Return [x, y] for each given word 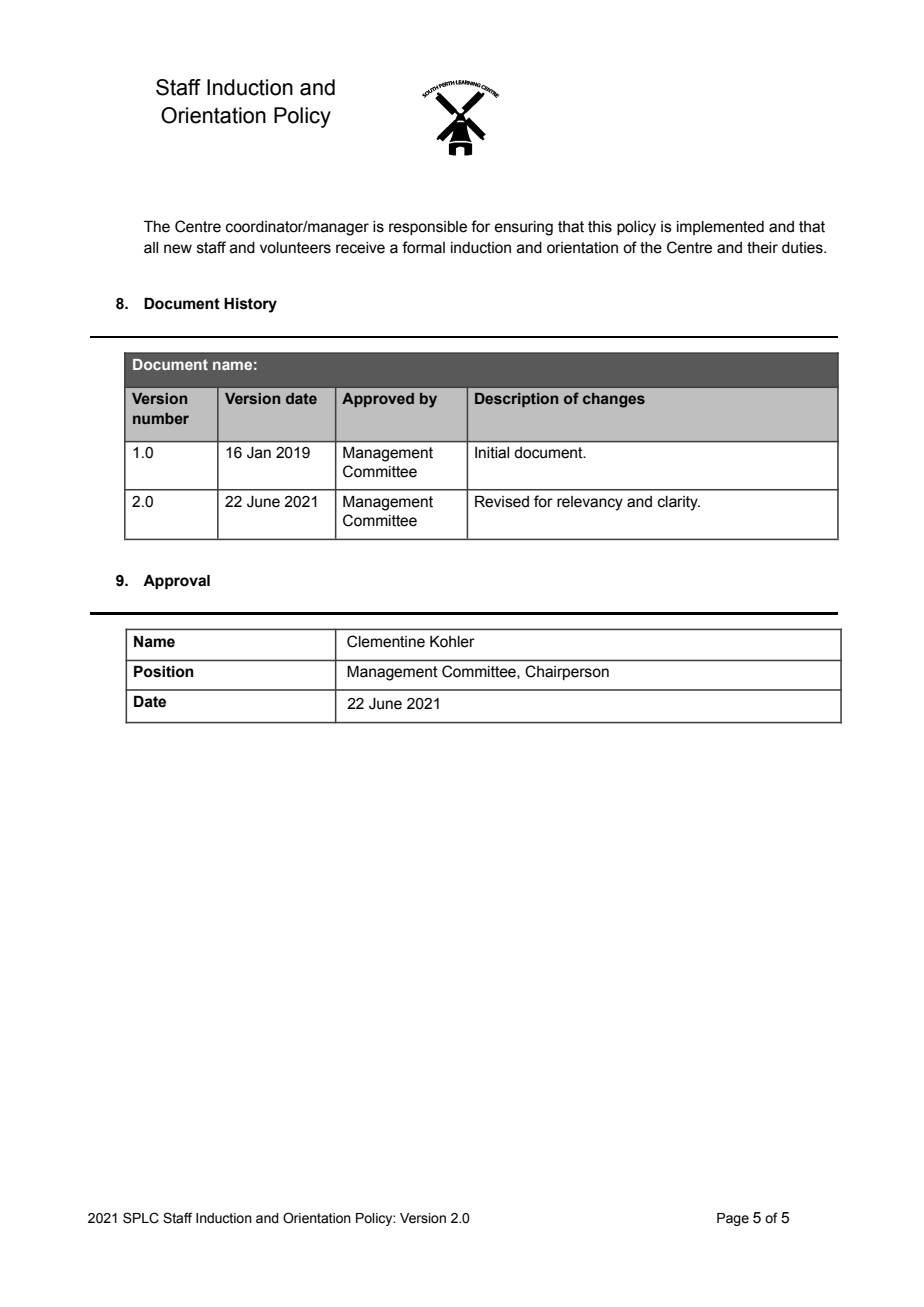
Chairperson [567, 672]
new [178, 249]
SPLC [141, 1218]
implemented [720, 228]
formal [423, 247]
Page [733, 1219]
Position [164, 672]
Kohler [452, 642]
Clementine [386, 641]
